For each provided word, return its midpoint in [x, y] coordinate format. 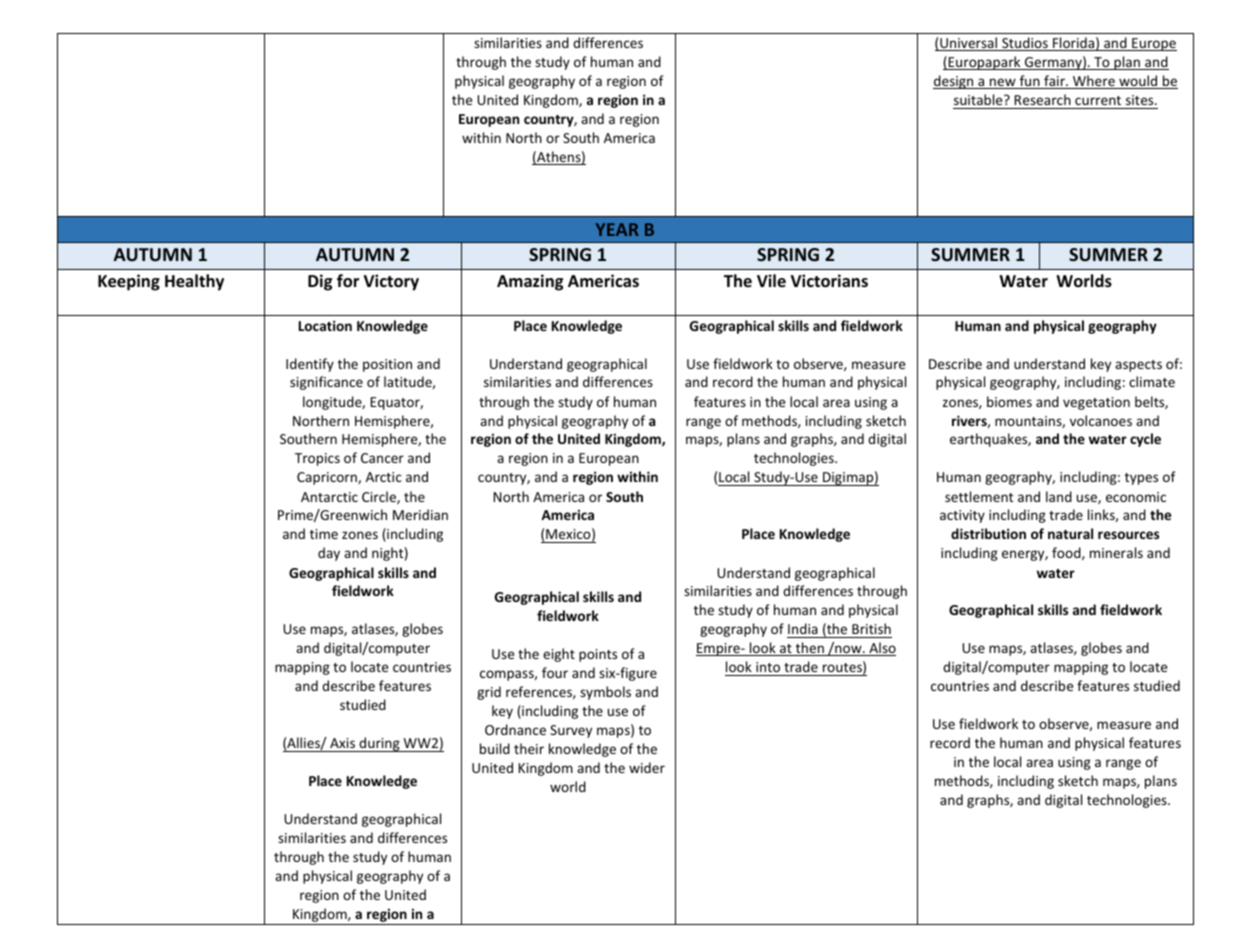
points [598, 655]
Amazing [530, 282]
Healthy [194, 282]
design [954, 82]
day [329, 554]
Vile [771, 280]
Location [325, 325]
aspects [1138, 366]
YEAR [617, 229]
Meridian [420, 514]
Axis [342, 743]
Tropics [317, 459]
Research [1043, 99]
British [871, 630]
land [1059, 496]
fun [1029, 82]
